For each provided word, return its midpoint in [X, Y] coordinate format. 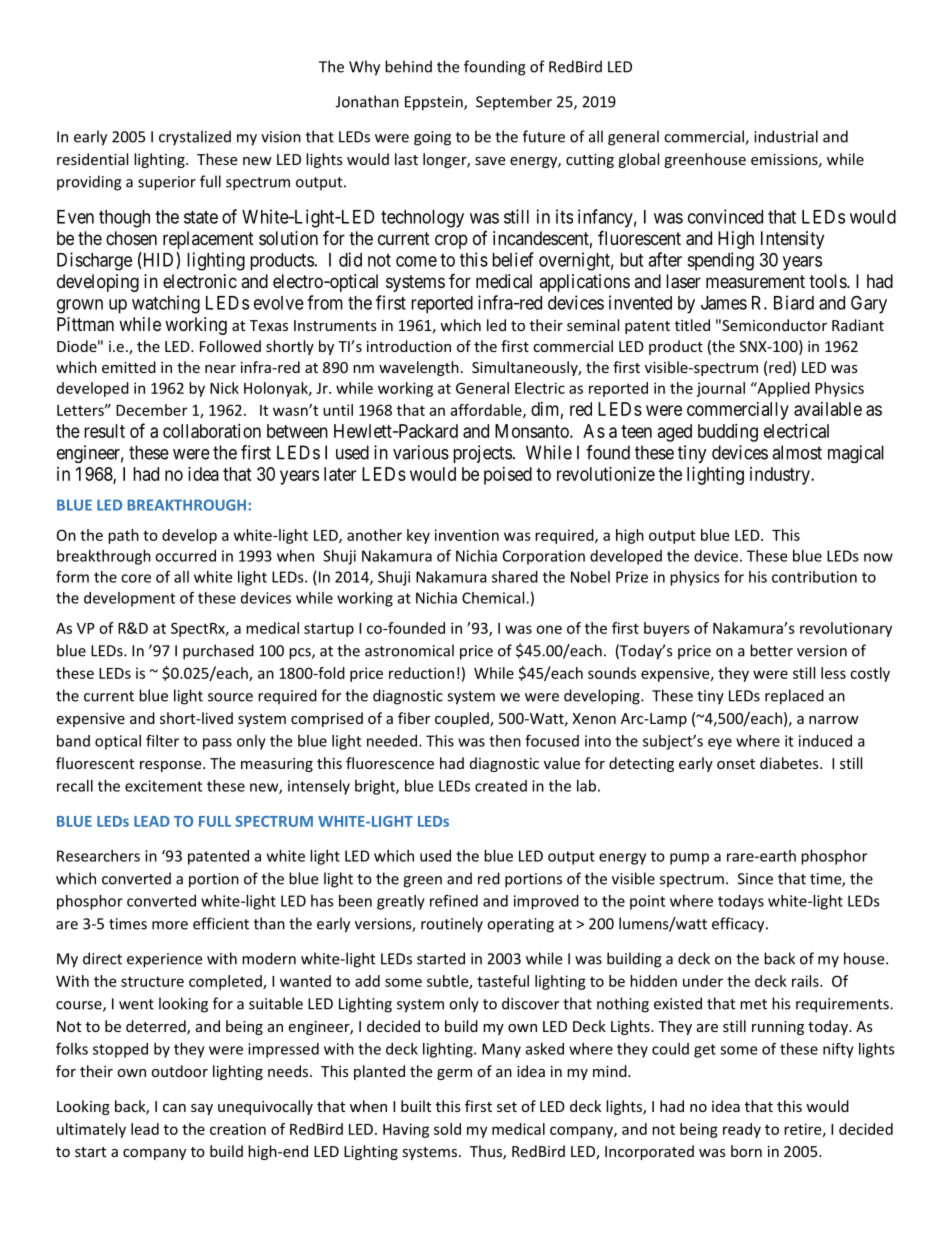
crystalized [195, 138]
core [136, 578]
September [514, 103]
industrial [786, 136]
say [202, 1109]
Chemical [494, 598]
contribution [814, 577]
